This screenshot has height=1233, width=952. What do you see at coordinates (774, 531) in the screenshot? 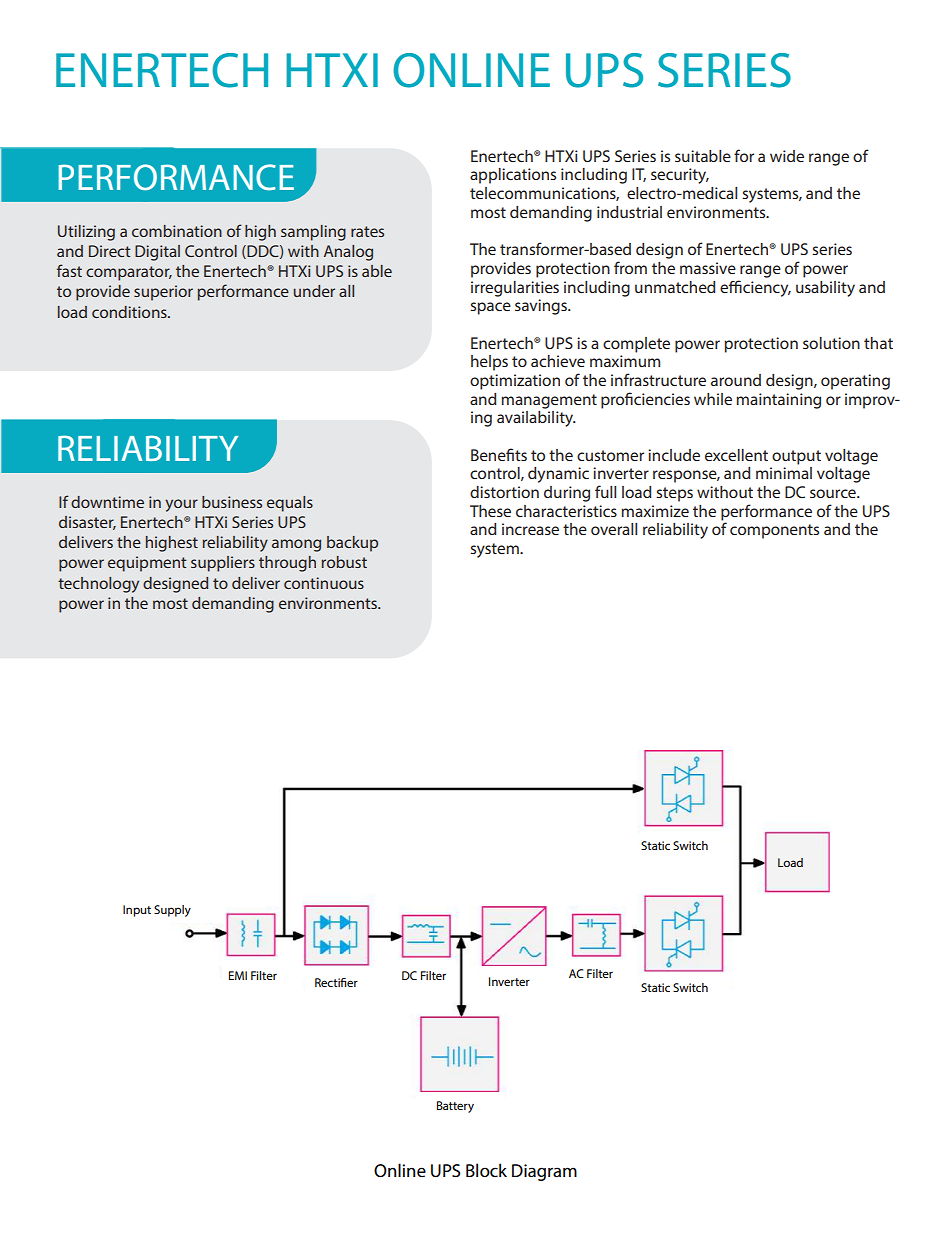
I see `components` at bounding box center [774, 531].
